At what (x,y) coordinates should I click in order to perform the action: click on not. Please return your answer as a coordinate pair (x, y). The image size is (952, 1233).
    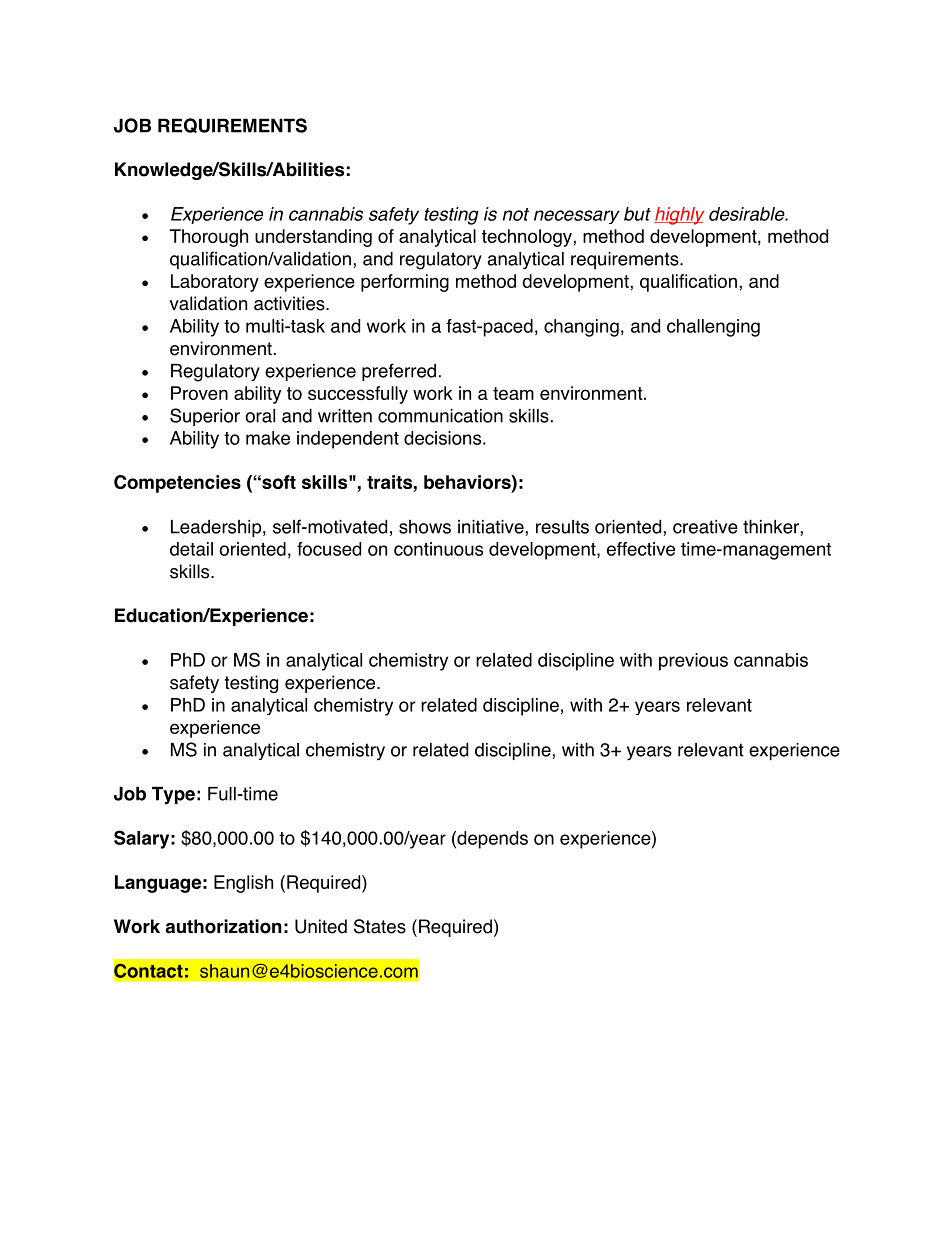
    Looking at the image, I should click on (516, 214).
